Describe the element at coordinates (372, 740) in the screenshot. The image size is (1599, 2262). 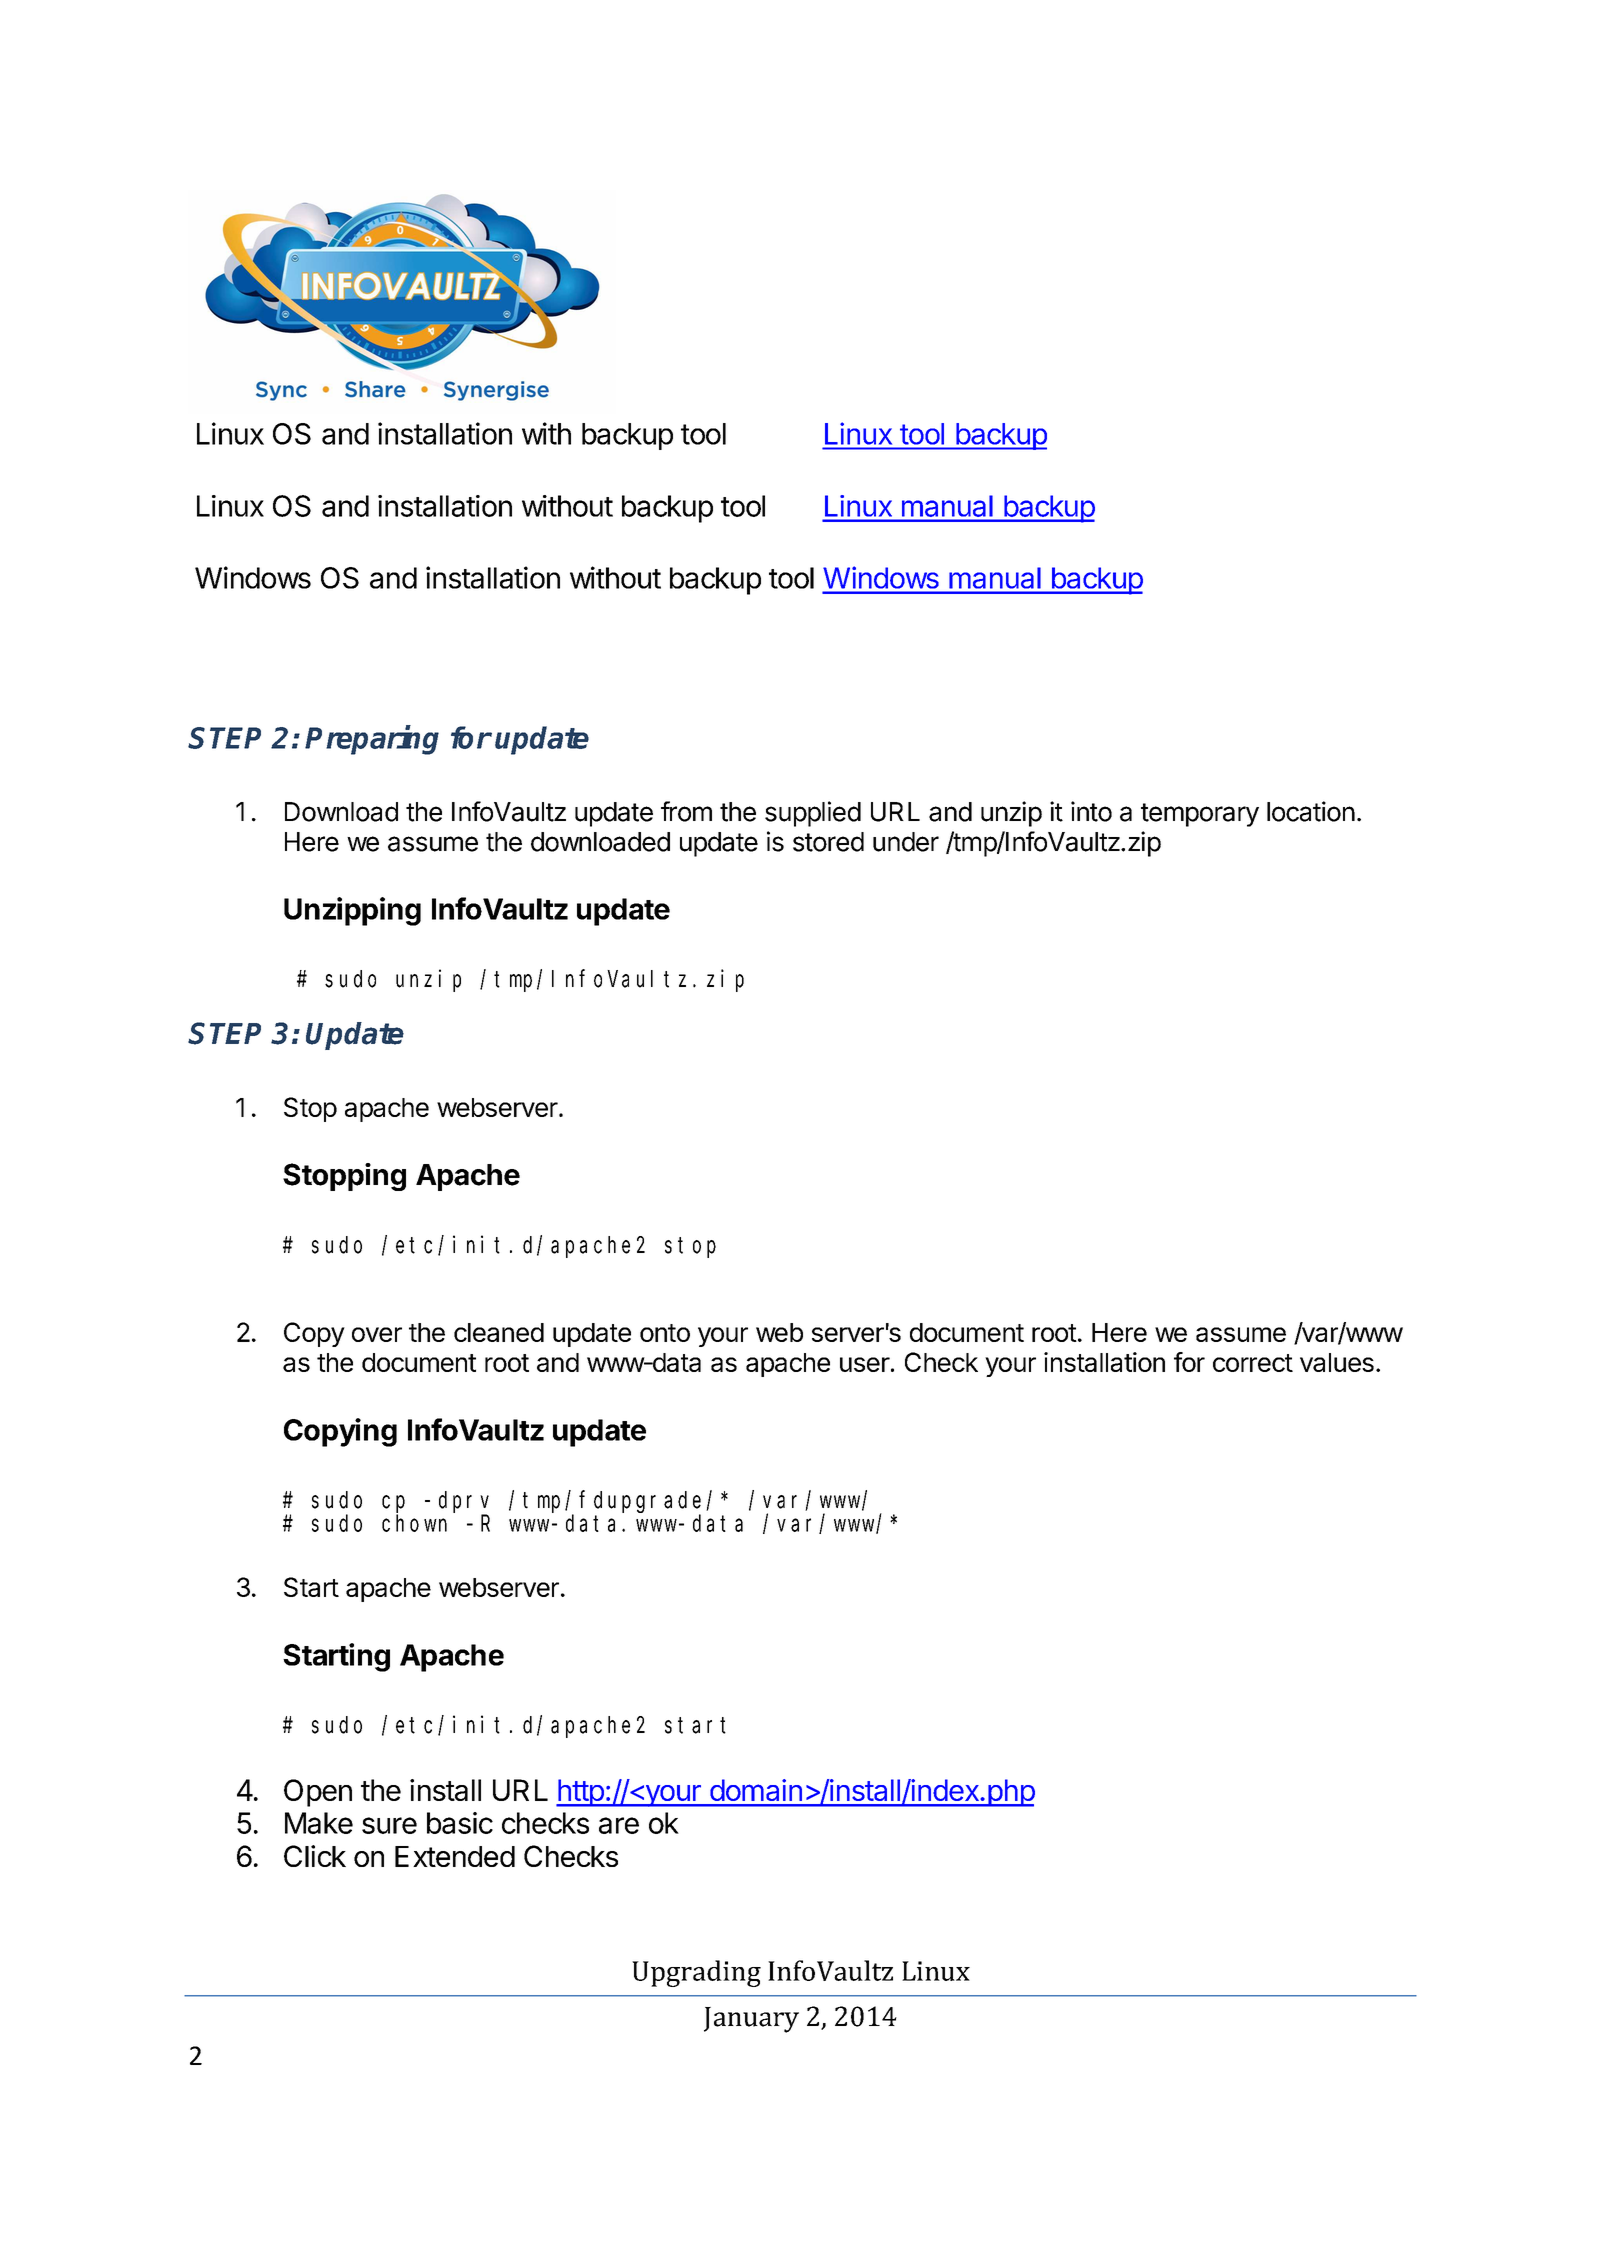
I see `Preparing` at that location.
